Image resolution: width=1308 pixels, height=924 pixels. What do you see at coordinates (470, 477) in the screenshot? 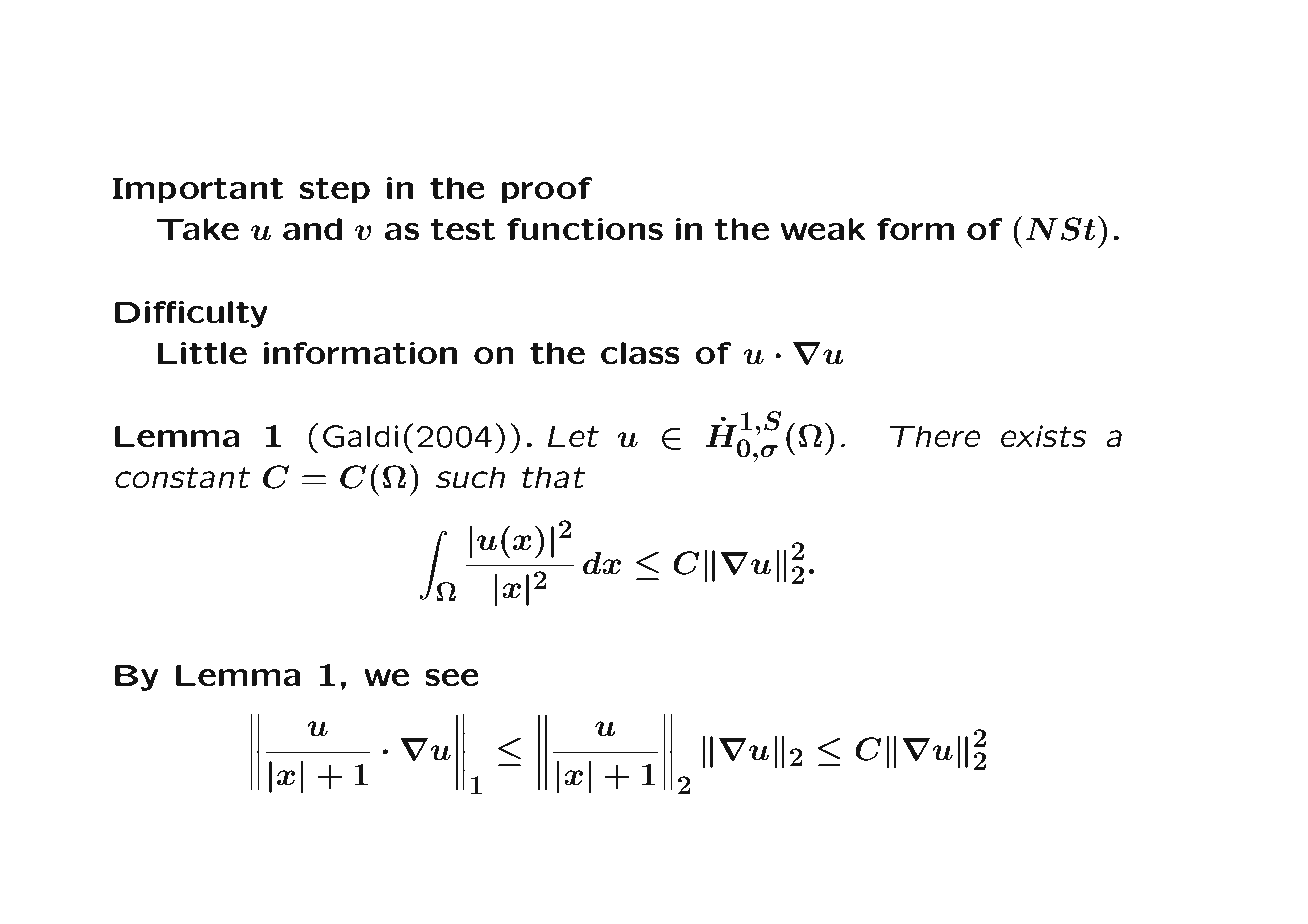
I see `such` at bounding box center [470, 477].
